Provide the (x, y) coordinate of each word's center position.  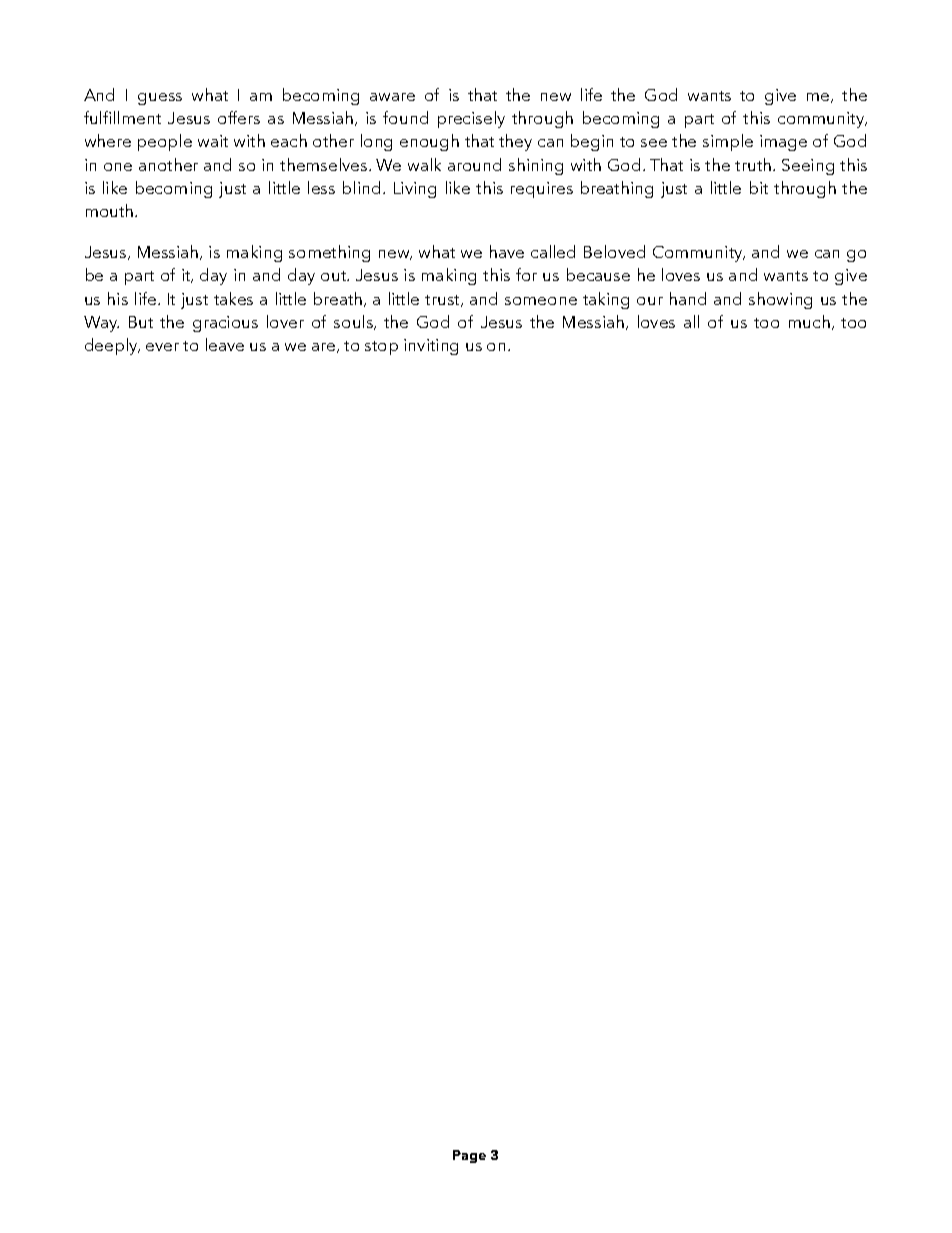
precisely (471, 119)
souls (355, 322)
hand (688, 298)
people (165, 142)
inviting (431, 347)
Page (469, 1156)
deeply (112, 346)
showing (780, 300)
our (650, 301)
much (809, 321)
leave (225, 344)
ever (162, 347)
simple (728, 142)
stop (381, 348)
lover (285, 321)
